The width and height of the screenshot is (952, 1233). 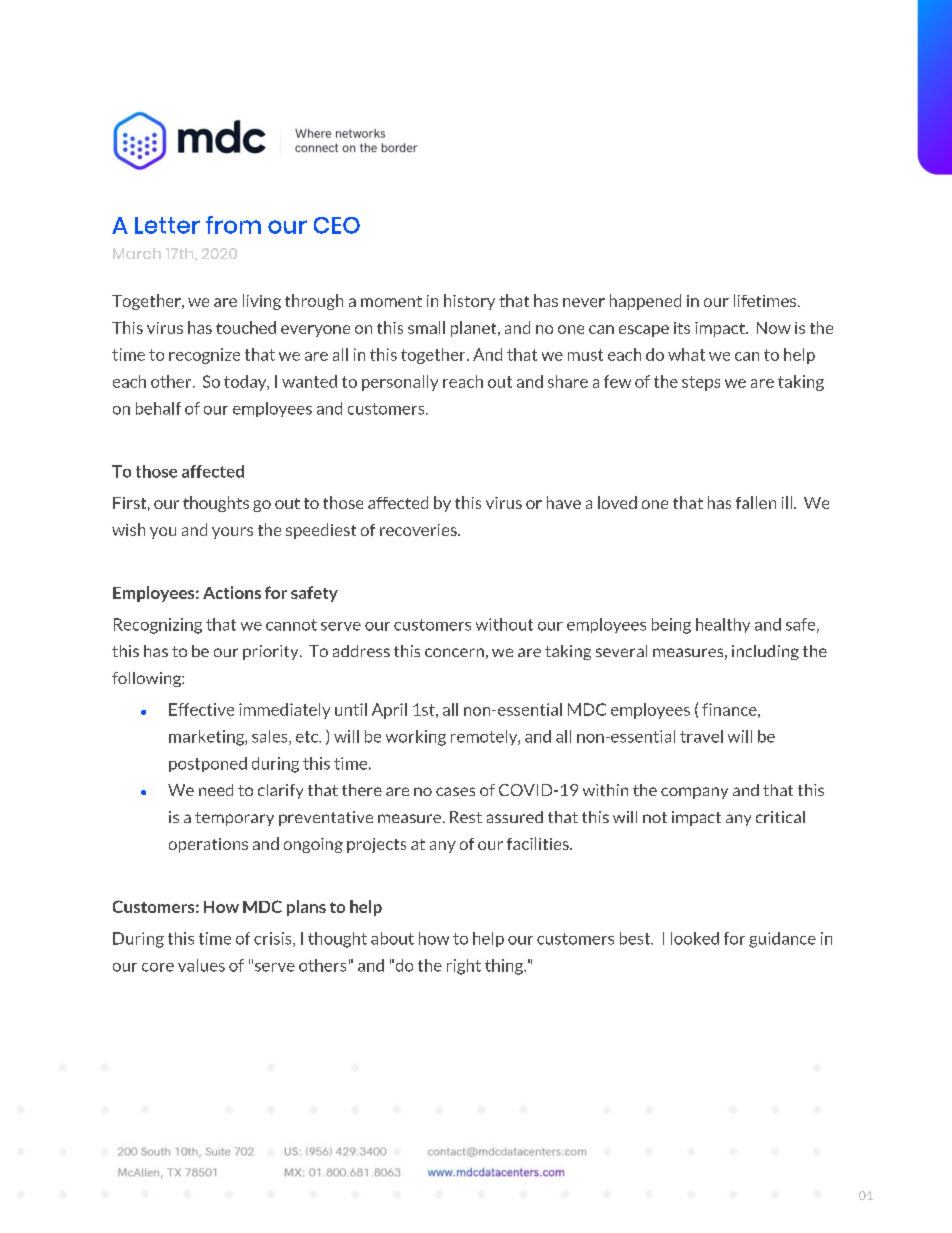 What do you see at coordinates (233, 225) in the screenshot?
I see `from` at bounding box center [233, 225].
